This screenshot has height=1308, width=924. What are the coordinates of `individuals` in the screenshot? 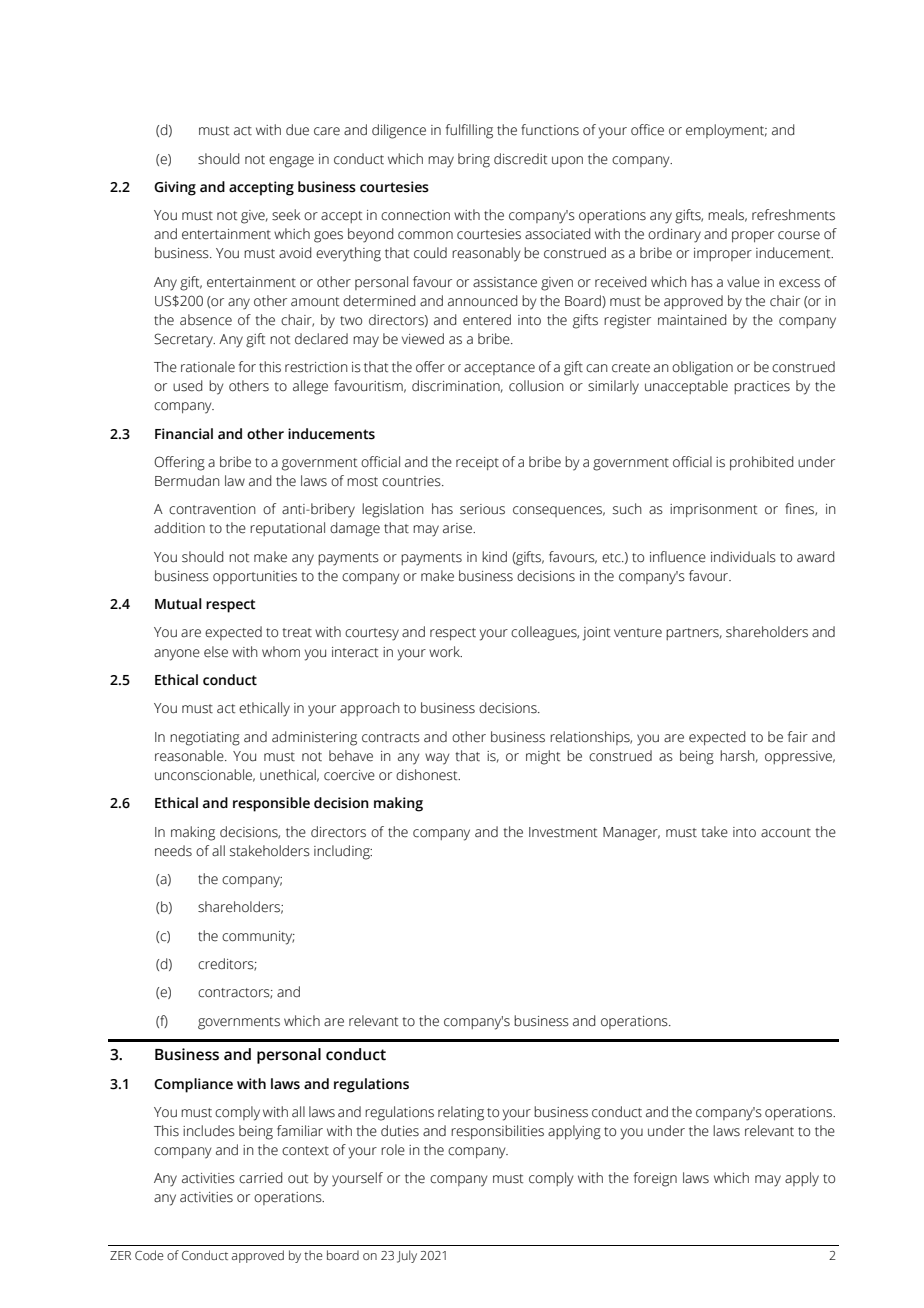 It's located at (743, 557).
